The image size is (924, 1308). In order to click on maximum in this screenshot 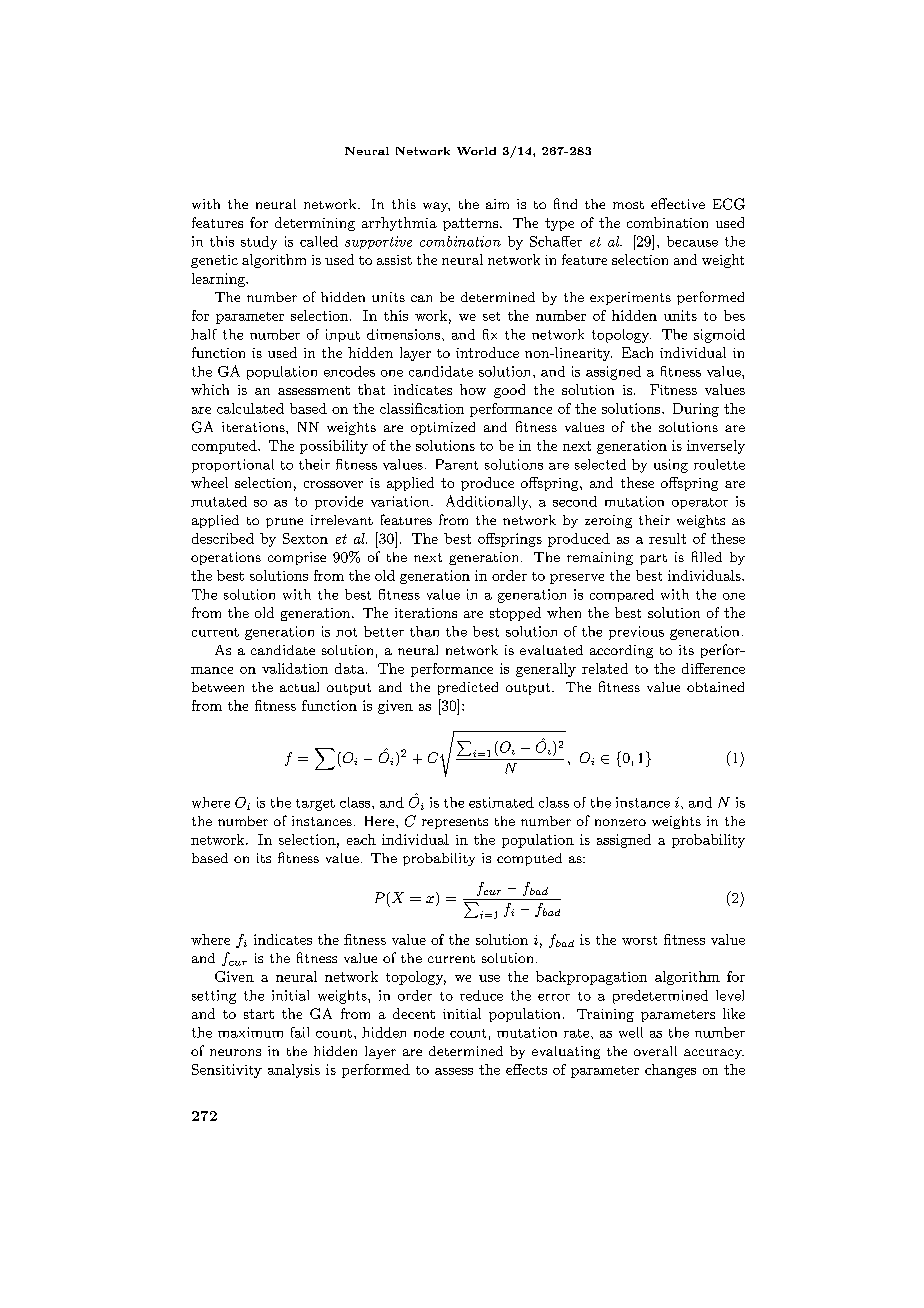, I will do `click(250, 1032)`.
